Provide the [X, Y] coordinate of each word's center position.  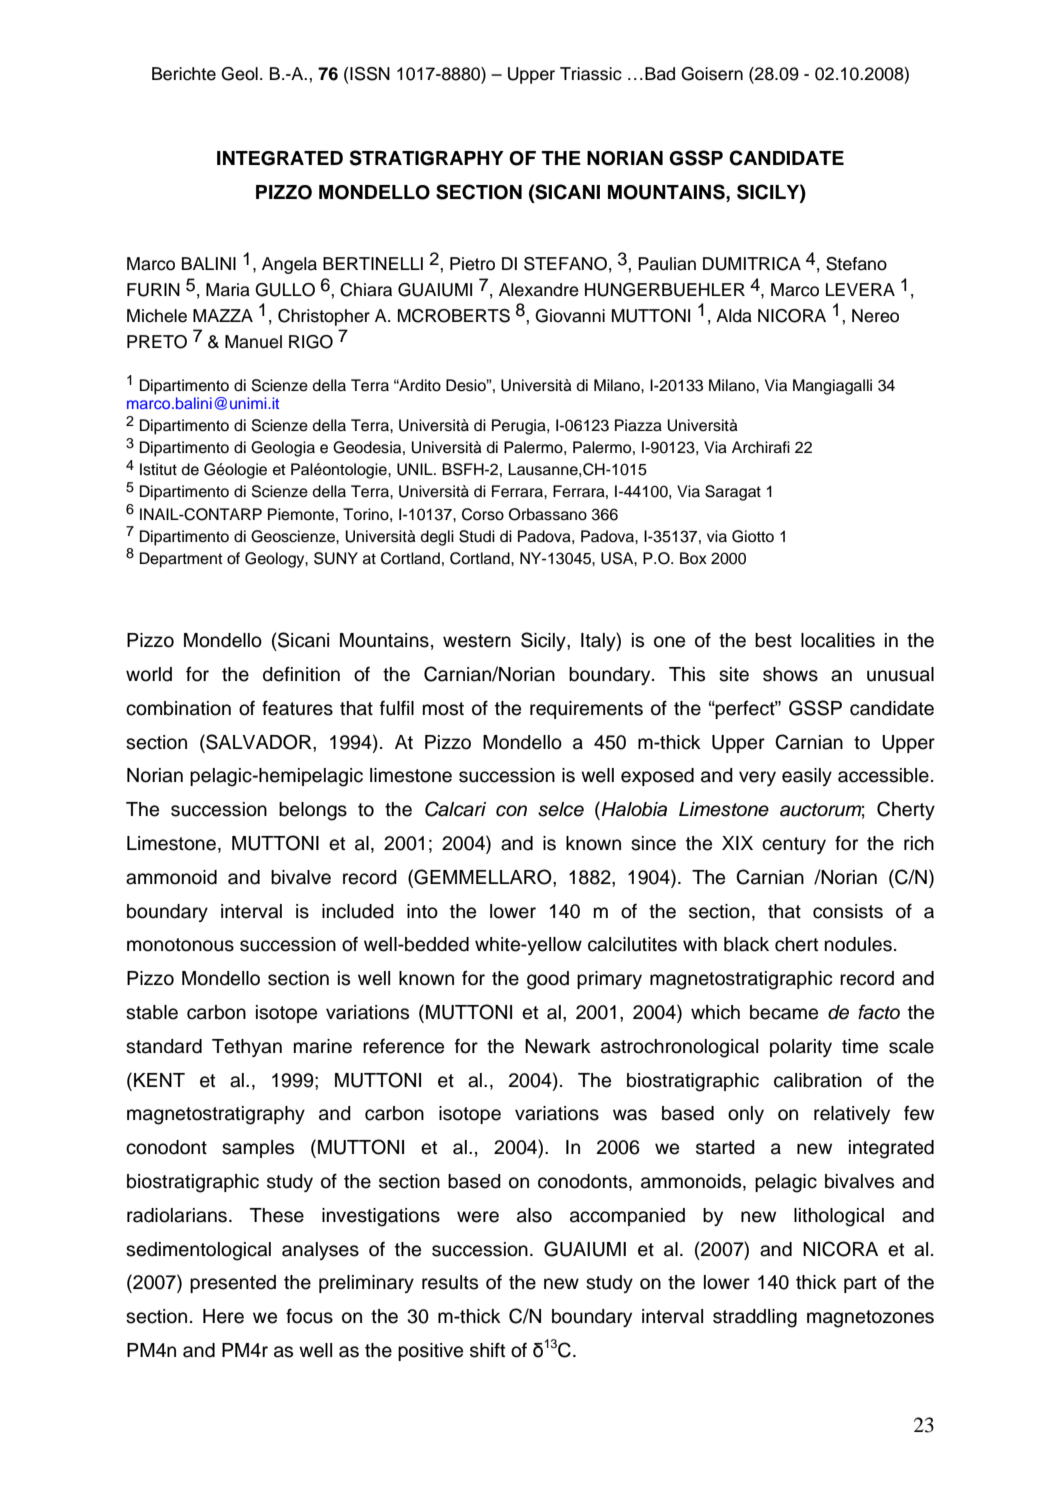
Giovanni [570, 316]
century [794, 845]
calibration [818, 1080]
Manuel [253, 342]
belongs [313, 811]
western [477, 641]
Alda [734, 316]
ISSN [370, 74]
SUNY [336, 558]
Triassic [591, 74]
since [653, 843]
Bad [660, 74]
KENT [159, 1080]
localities [838, 640]
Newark [558, 1046]
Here [223, 1316]
